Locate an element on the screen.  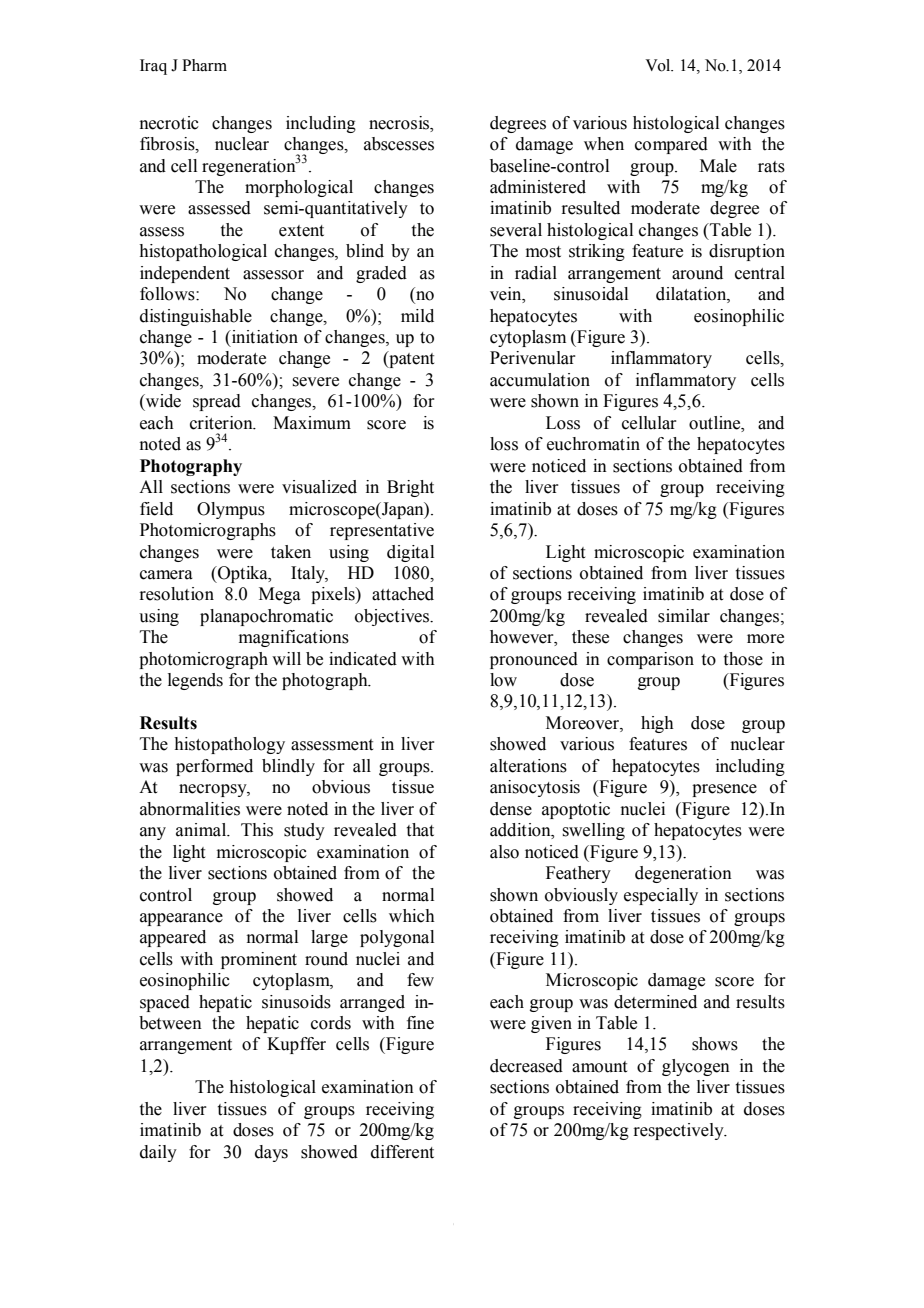
central is located at coordinates (760, 273).
